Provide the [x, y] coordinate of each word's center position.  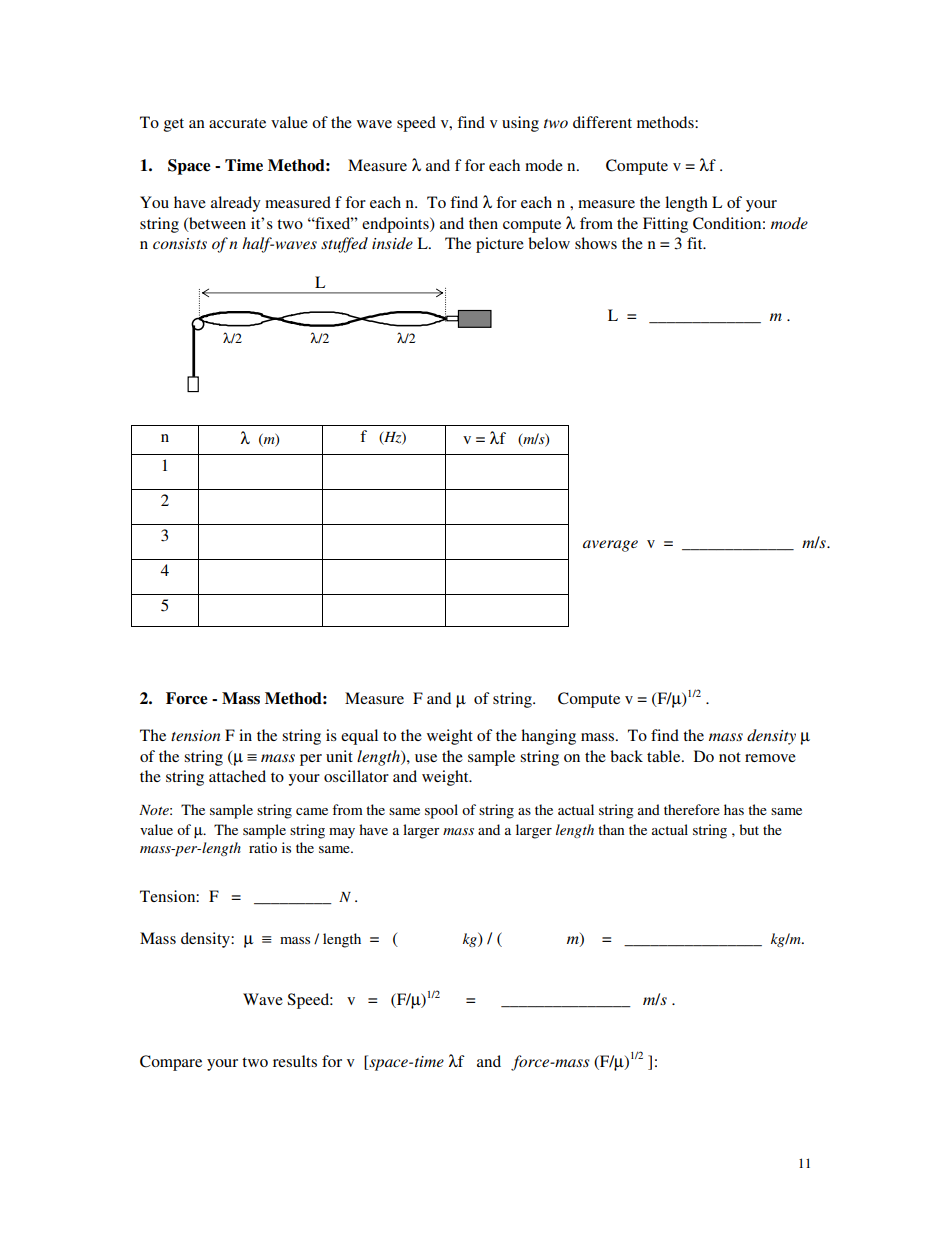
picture [500, 245]
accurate [237, 123]
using [520, 124]
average [610, 546]
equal [359, 737]
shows [596, 243]
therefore [692, 809]
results [295, 1061]
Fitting [665, 225]
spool [441, 811]
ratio [263, 847]
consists [180, 243]
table [665, 756]
